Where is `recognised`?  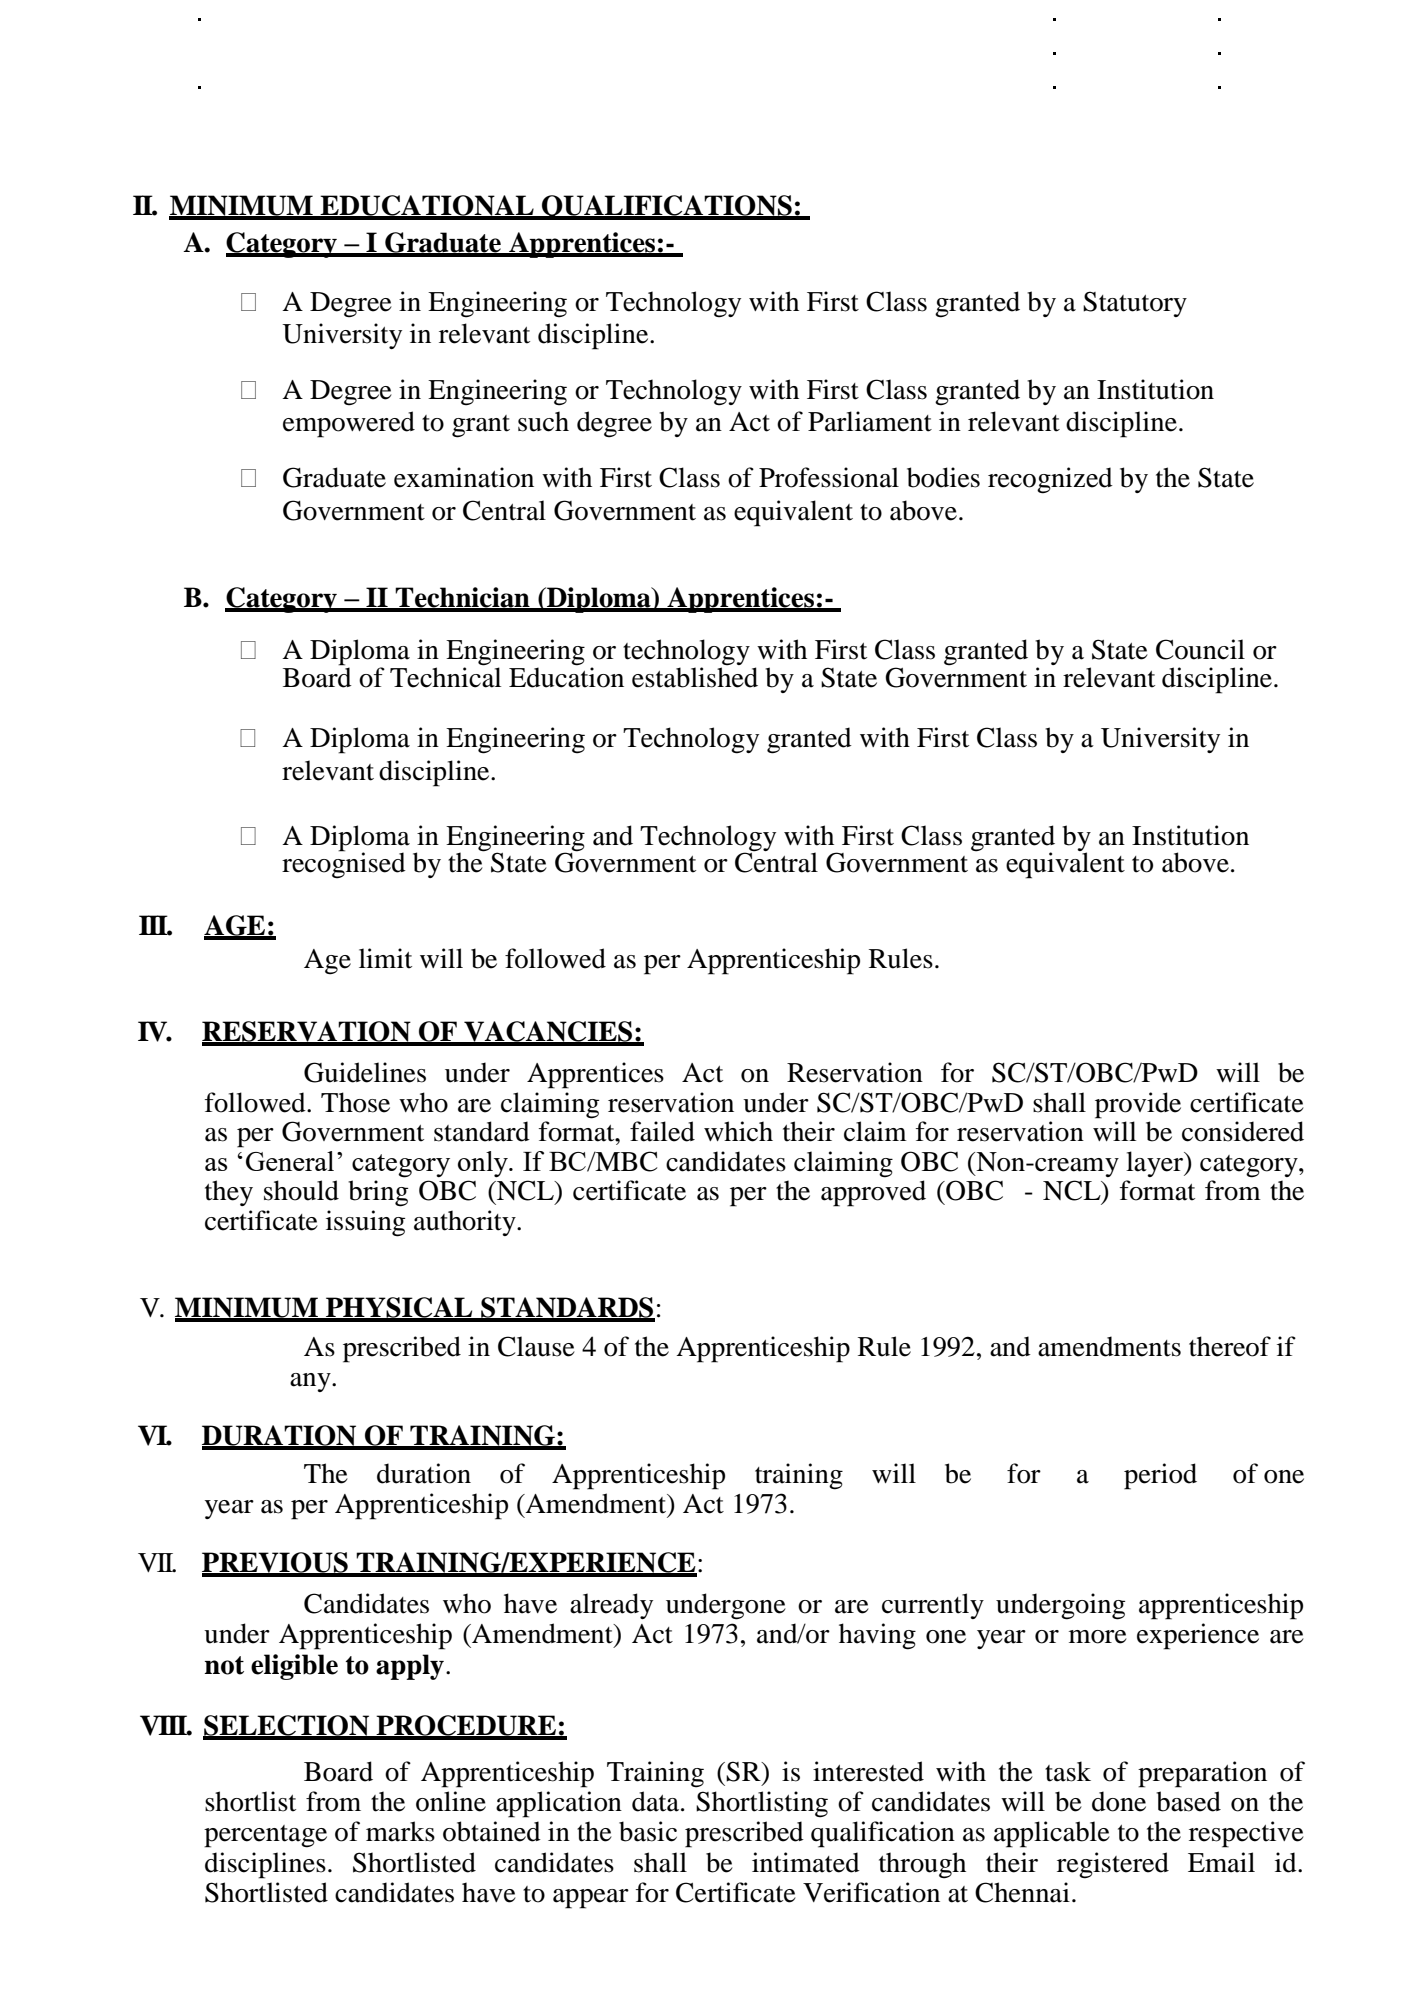
recognised is located at coordinates (344, 864).
